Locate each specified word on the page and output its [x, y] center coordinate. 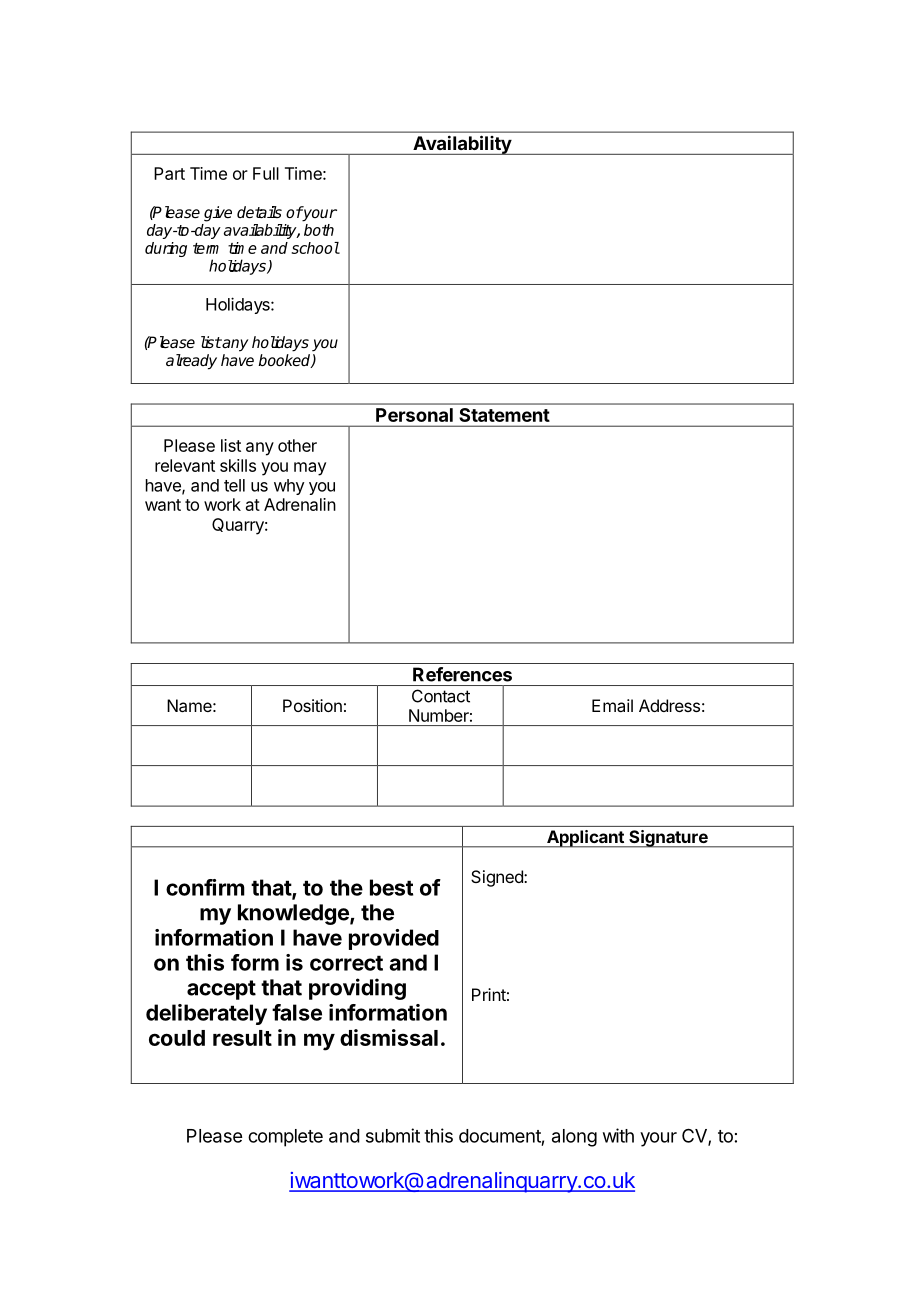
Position [312, 705]
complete [285, 1138]
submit [393, 1135]
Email [612, 705]
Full [266, 173]
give [218, 214]
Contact [441, 696]
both [319, 230]
